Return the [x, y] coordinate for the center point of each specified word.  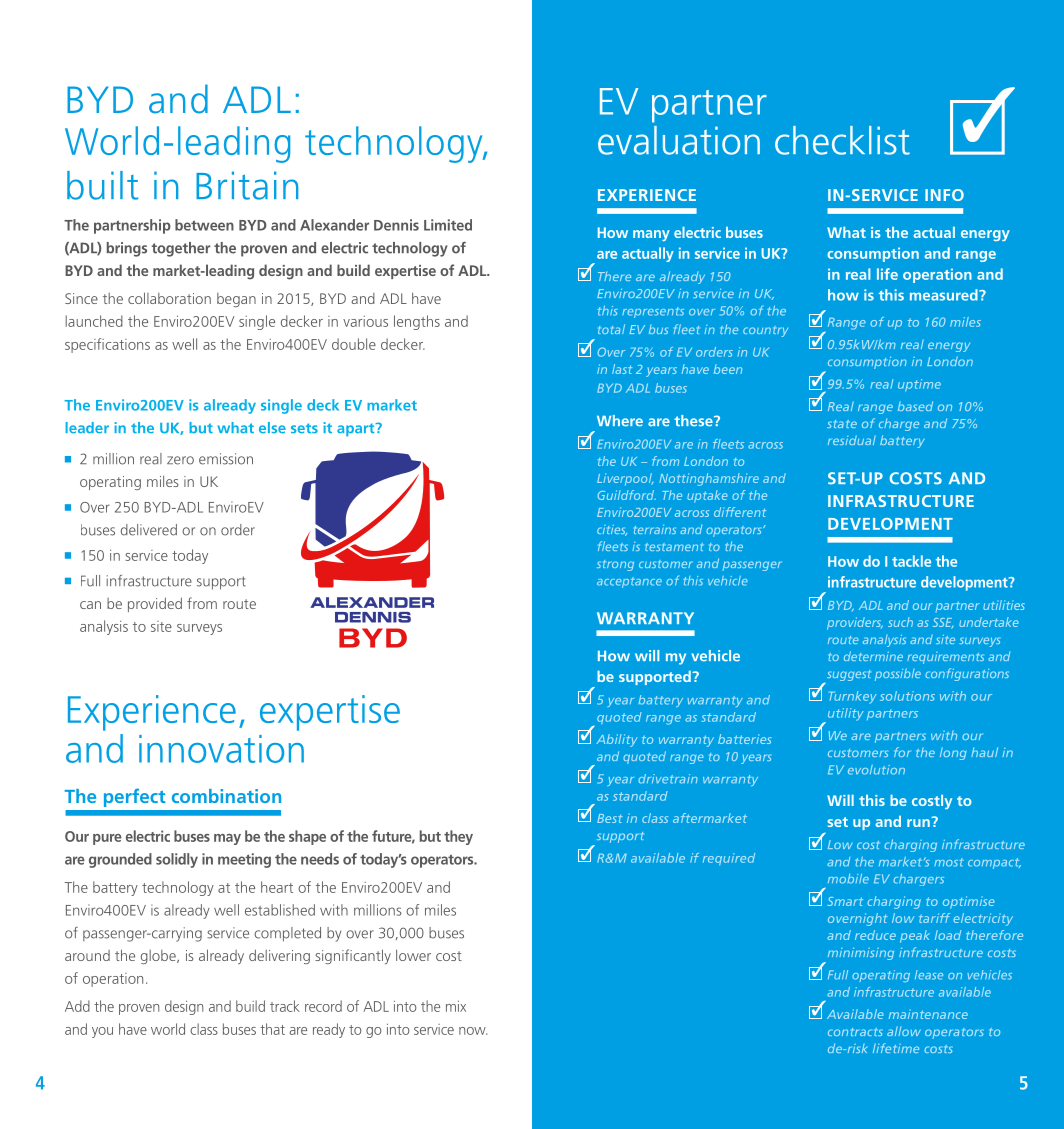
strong [615, 565]
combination [226, 796]
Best [610, 818]
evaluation [679, 140]
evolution [876, 770]
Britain [247, 185]
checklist [842, 140]
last [622, 369]
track [285, 1006]
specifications [107, 345]
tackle [911, 561]
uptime [919, 385]
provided [155, 604]
